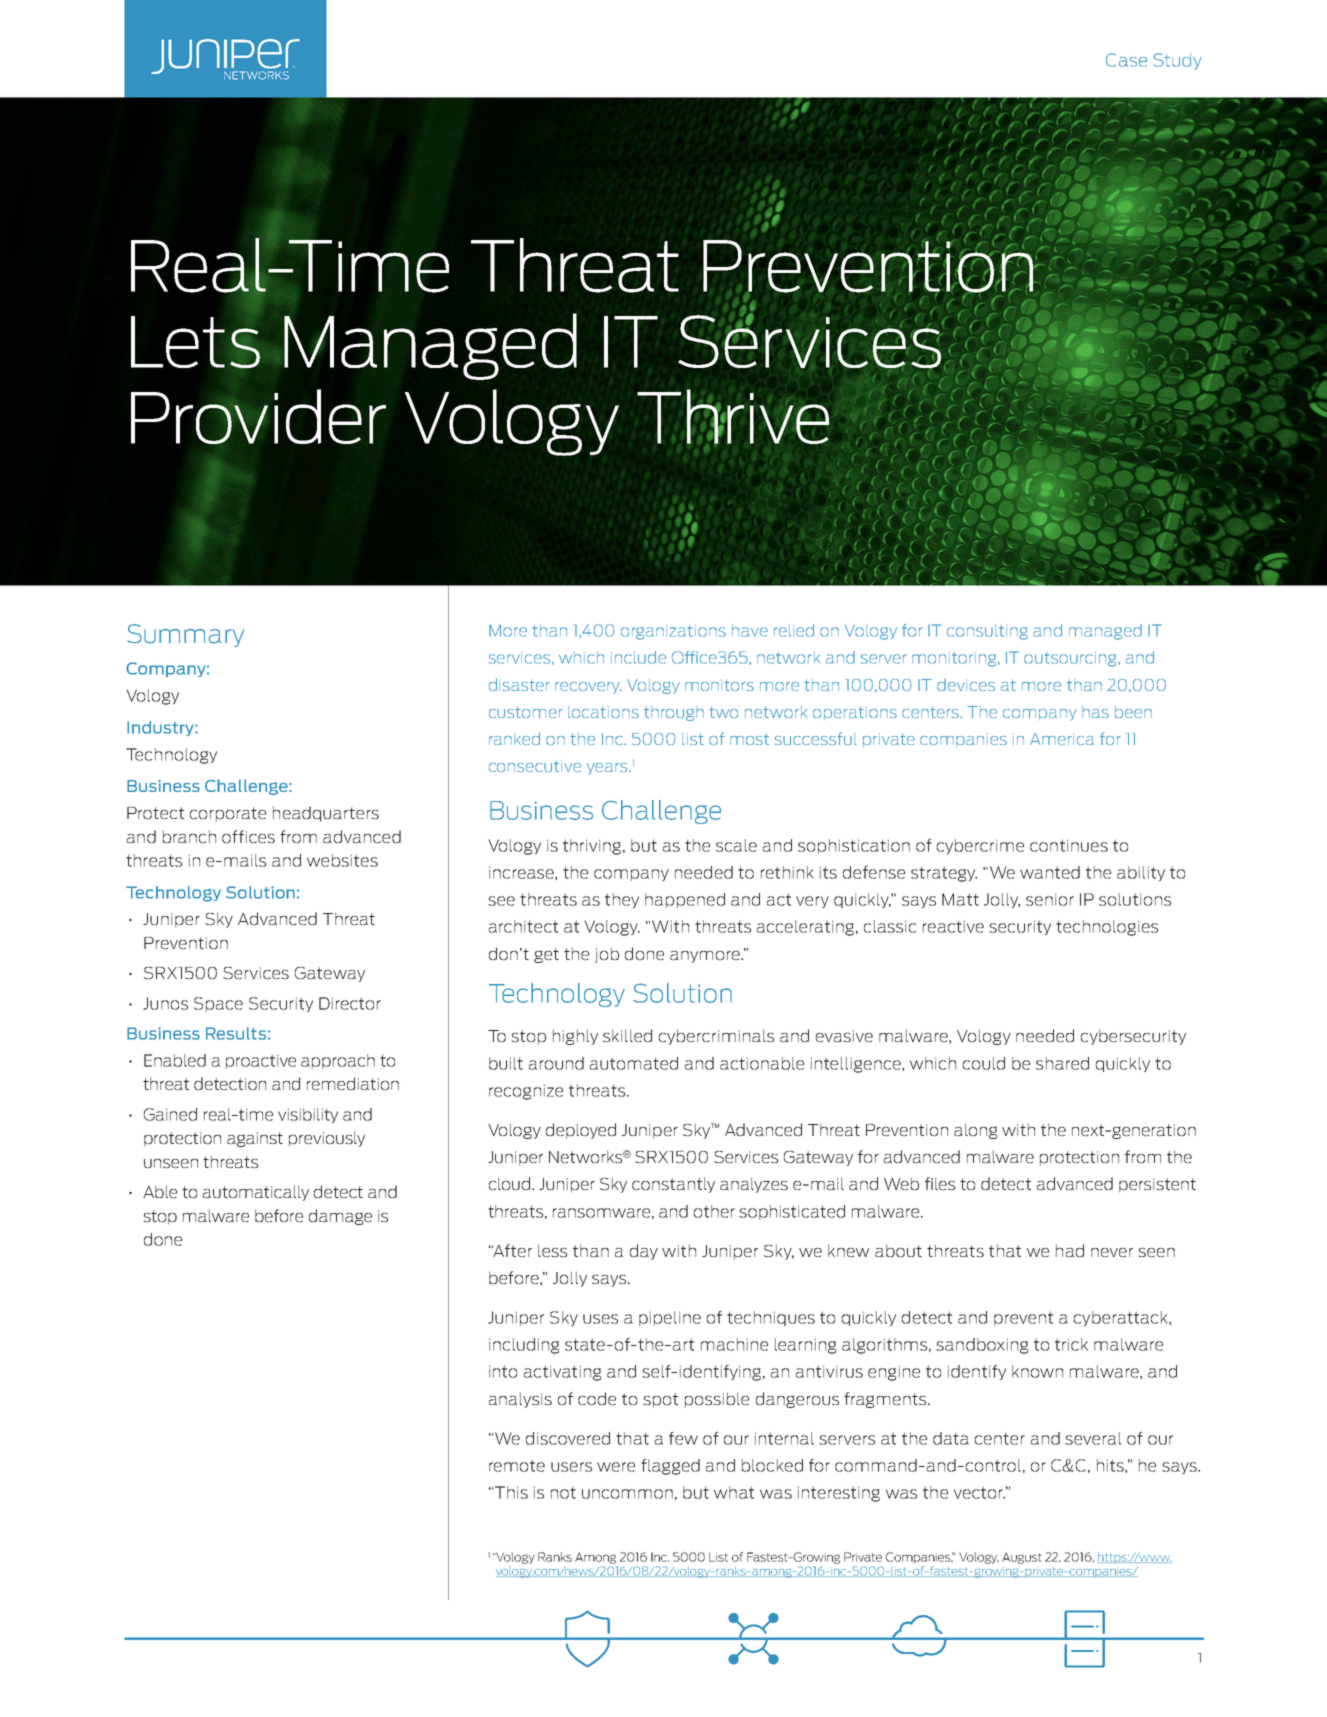  I want to click on shared, so click(1062, 1063).
